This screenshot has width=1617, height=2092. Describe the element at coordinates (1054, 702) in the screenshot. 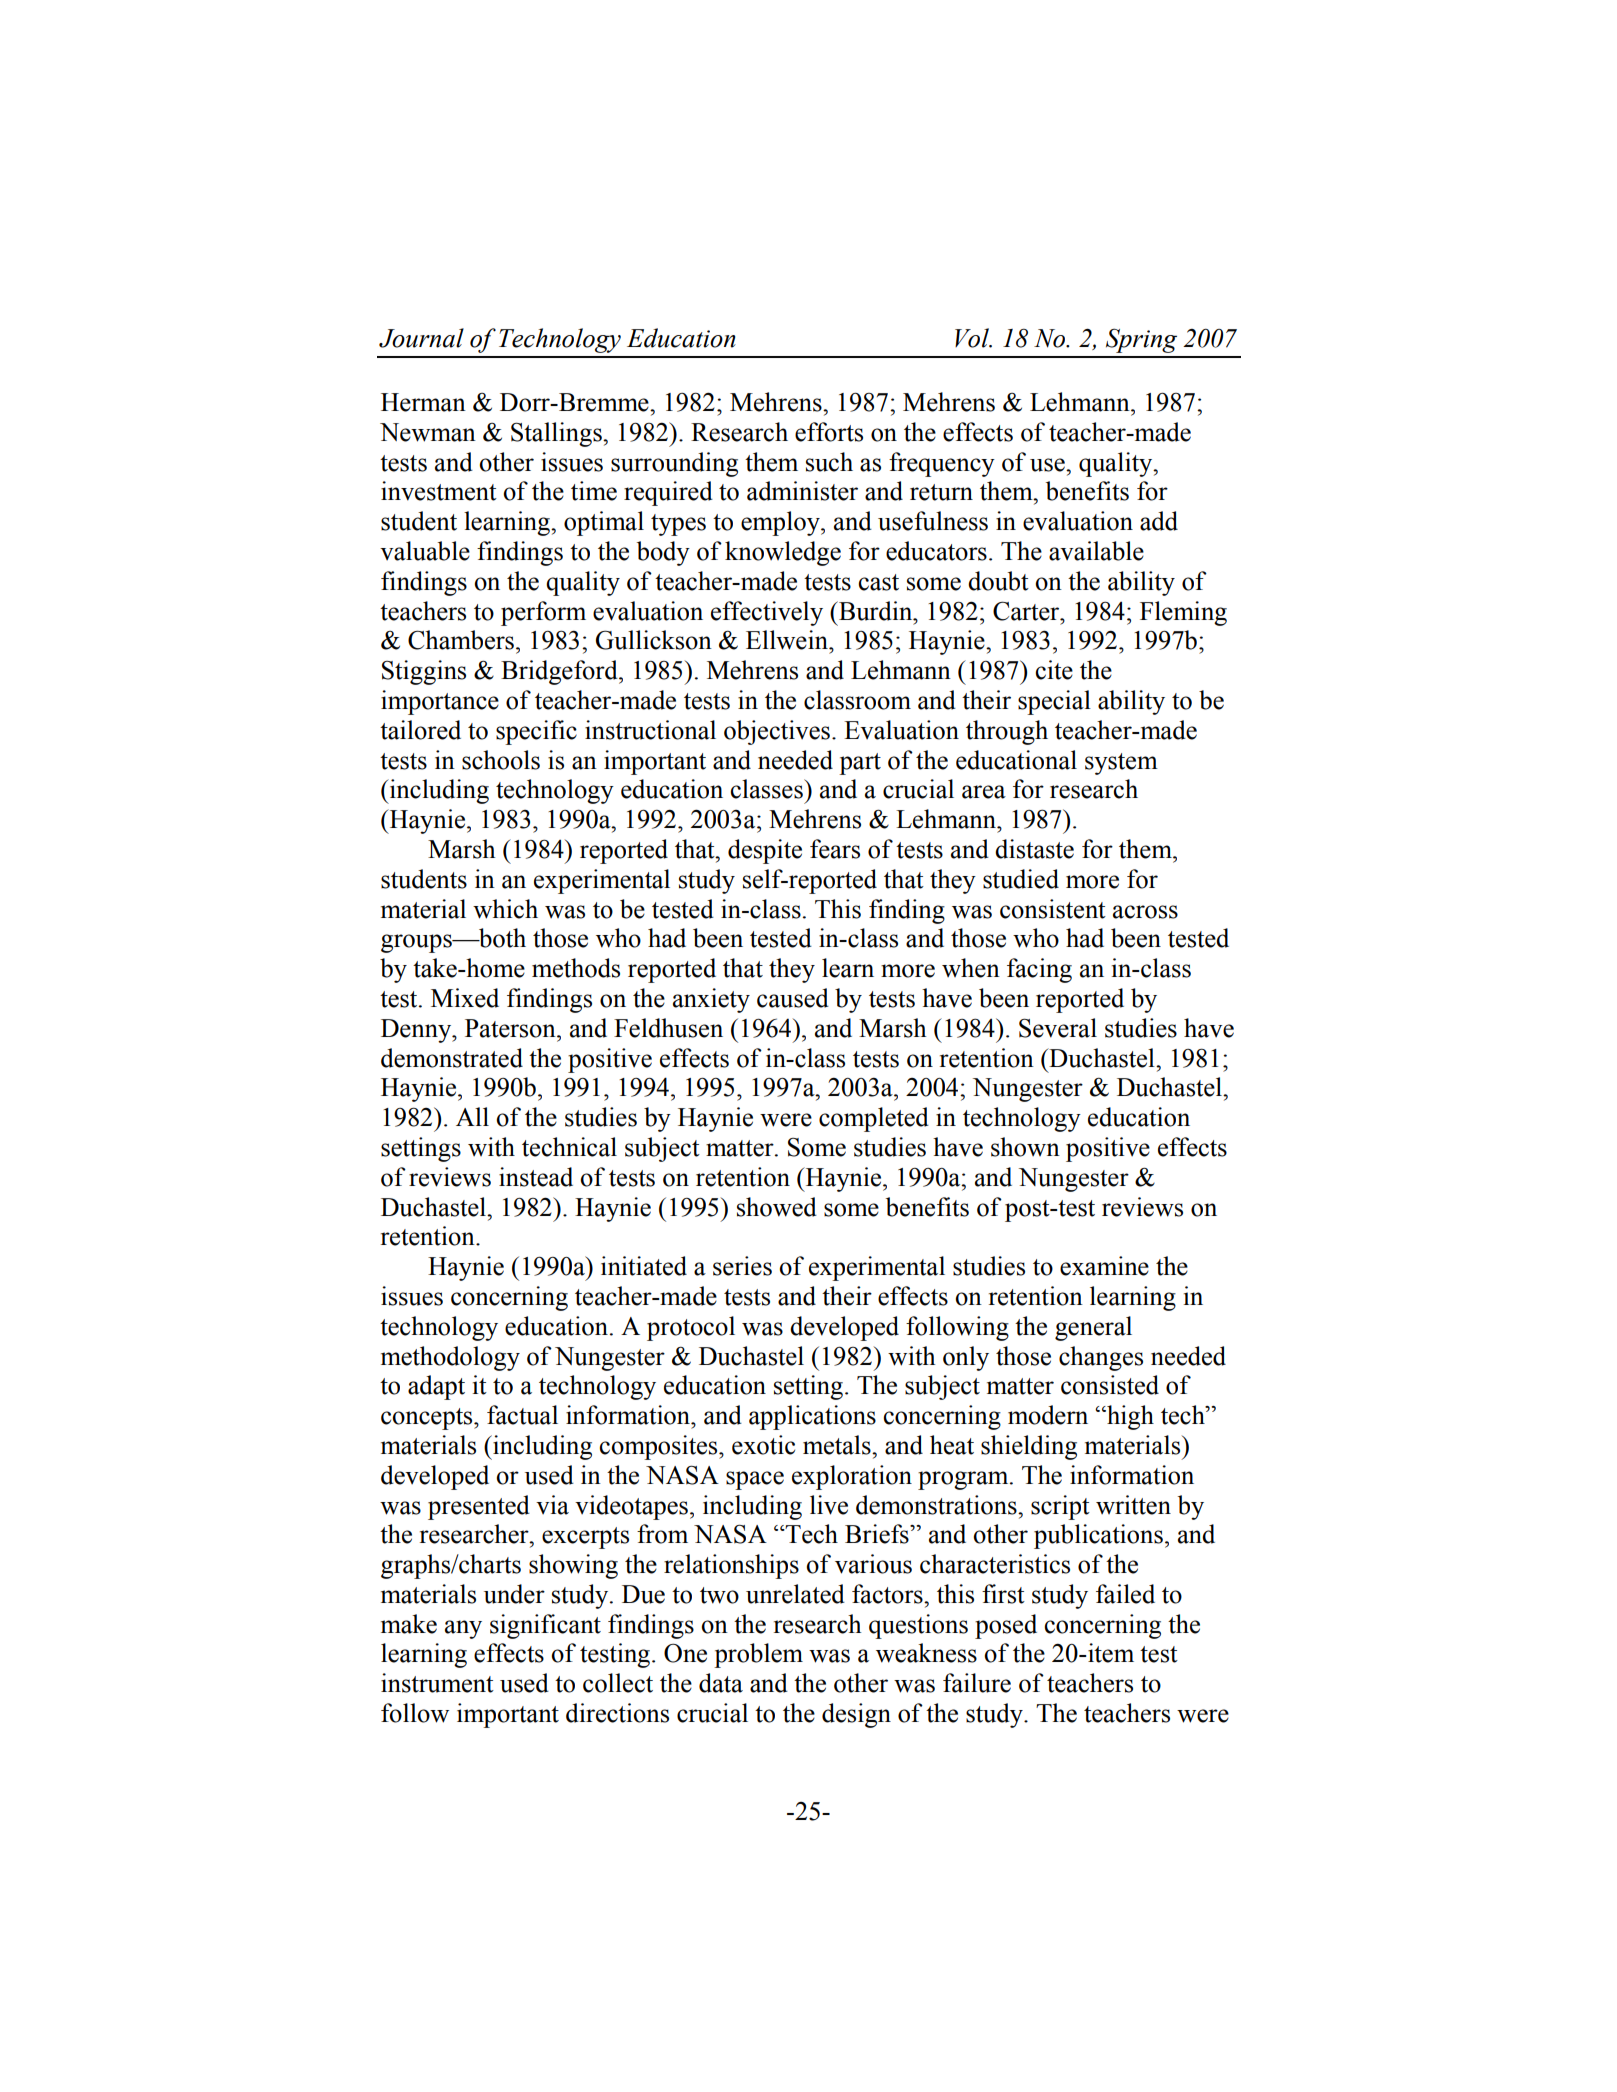

I see `special` at that location.
